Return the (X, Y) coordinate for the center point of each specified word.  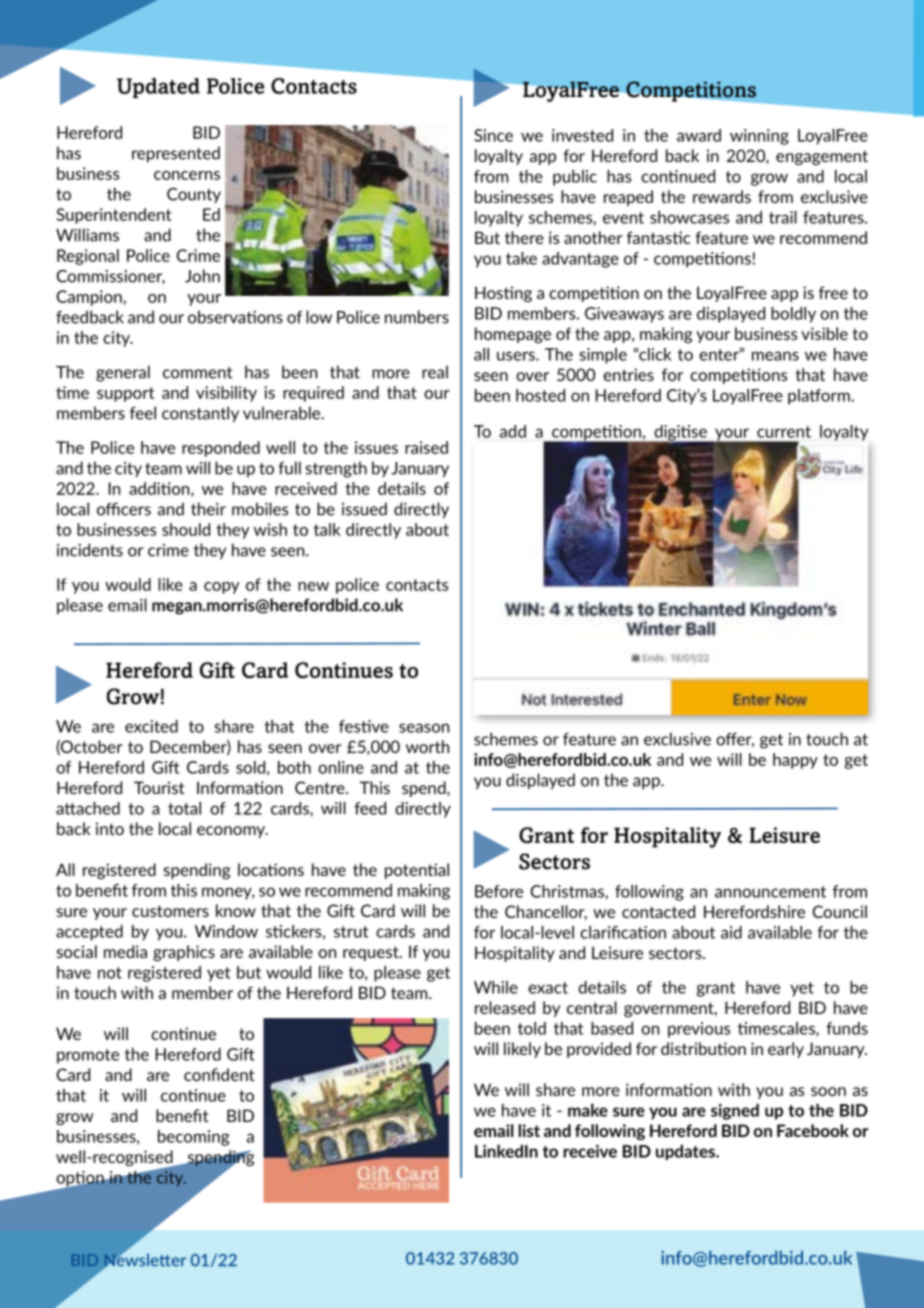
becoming (193, 1138)
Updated (158, 88)
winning (759, 137)
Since (493, 135)
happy (795, 761)
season (424, 728)
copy (222, 588)
